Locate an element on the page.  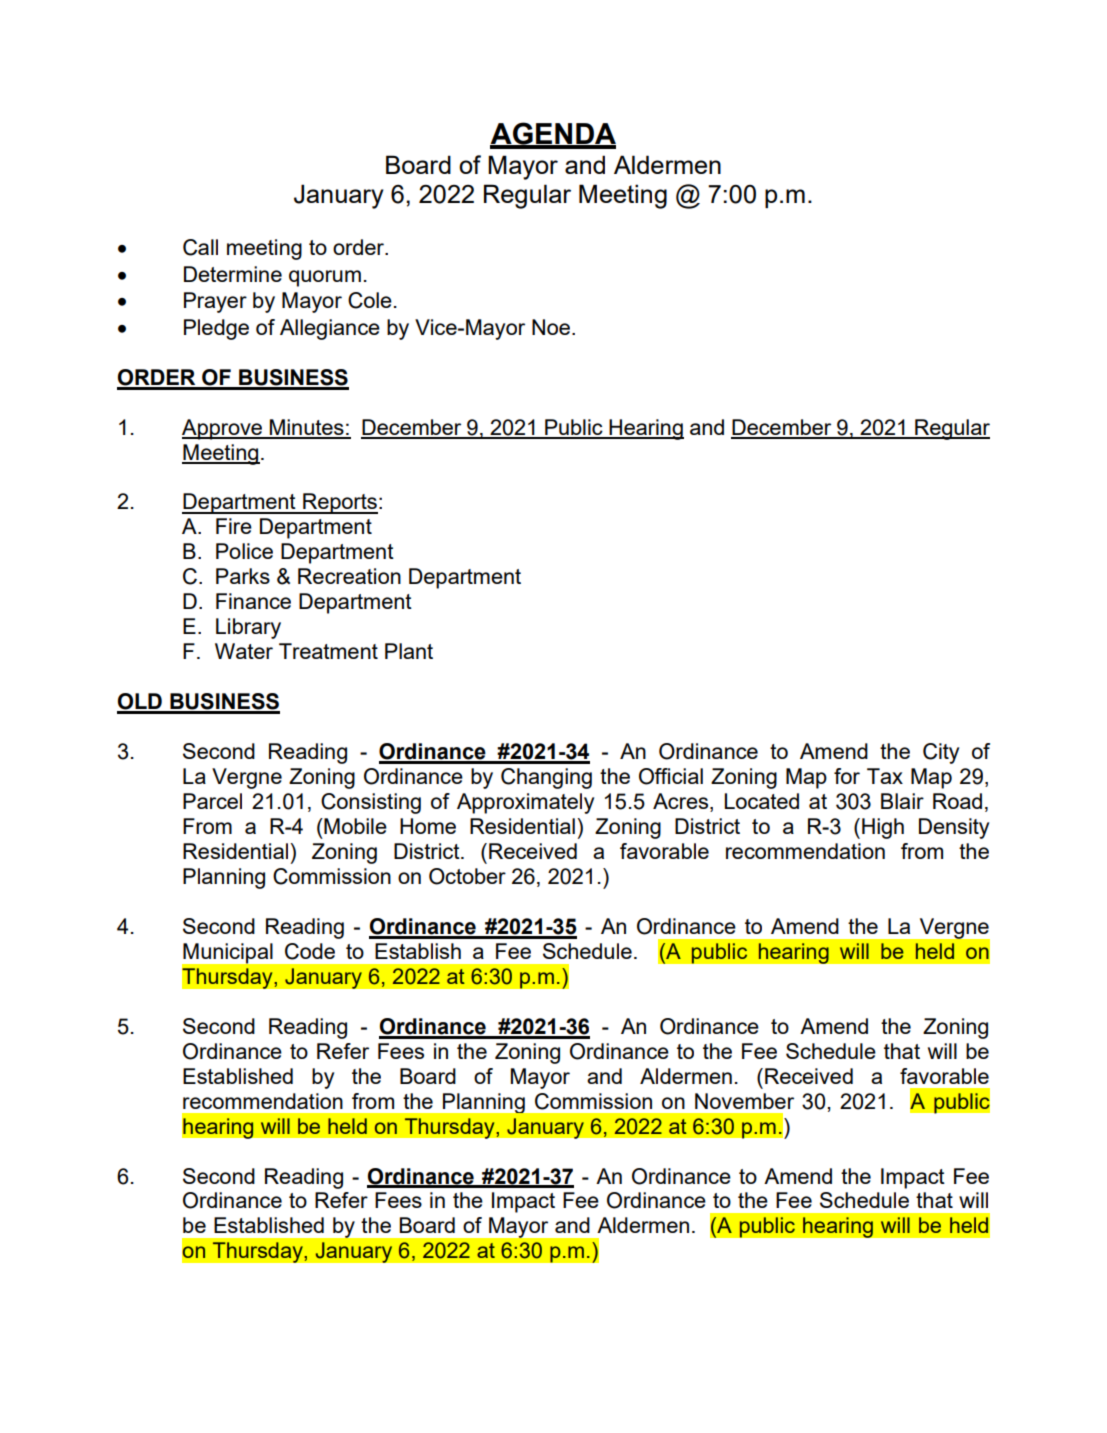
November is located at coordinates (744, 1101).
